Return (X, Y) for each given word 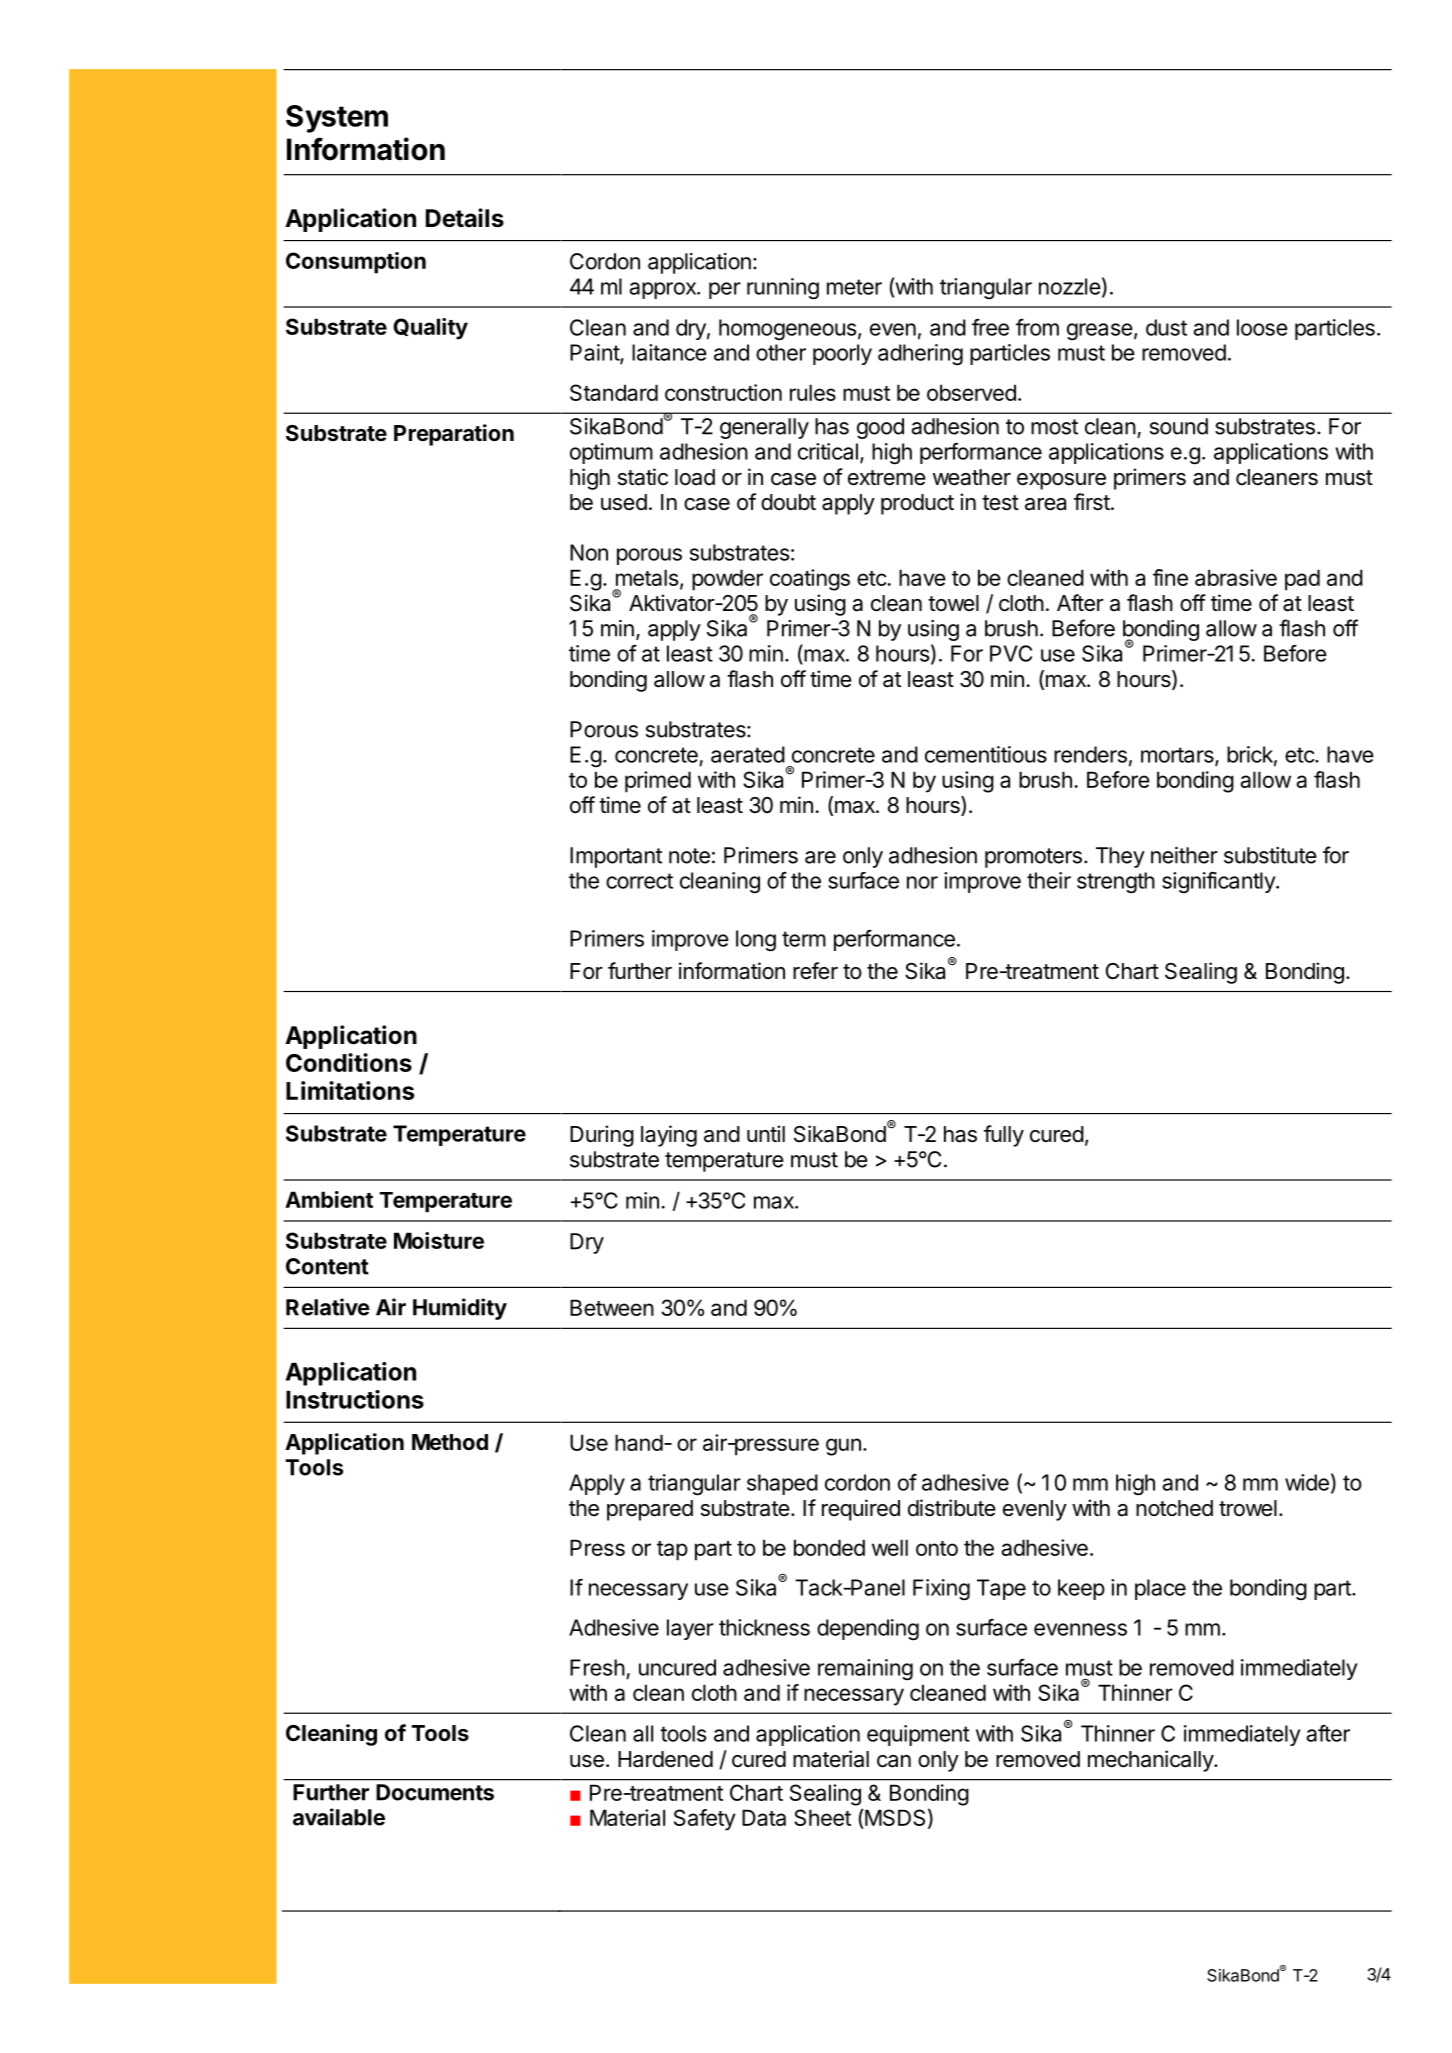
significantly (1219, 883)
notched (1174, 1508)
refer (815, 971)
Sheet (822, 1817)
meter (854, 287)
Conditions (349, 1062)
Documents (435, 1792)
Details (465, 218)
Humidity (460, 1309)
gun (843, 1447)
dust (1166, 327)
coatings (810, 580)
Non (589, 552)
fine (1170, 577)
